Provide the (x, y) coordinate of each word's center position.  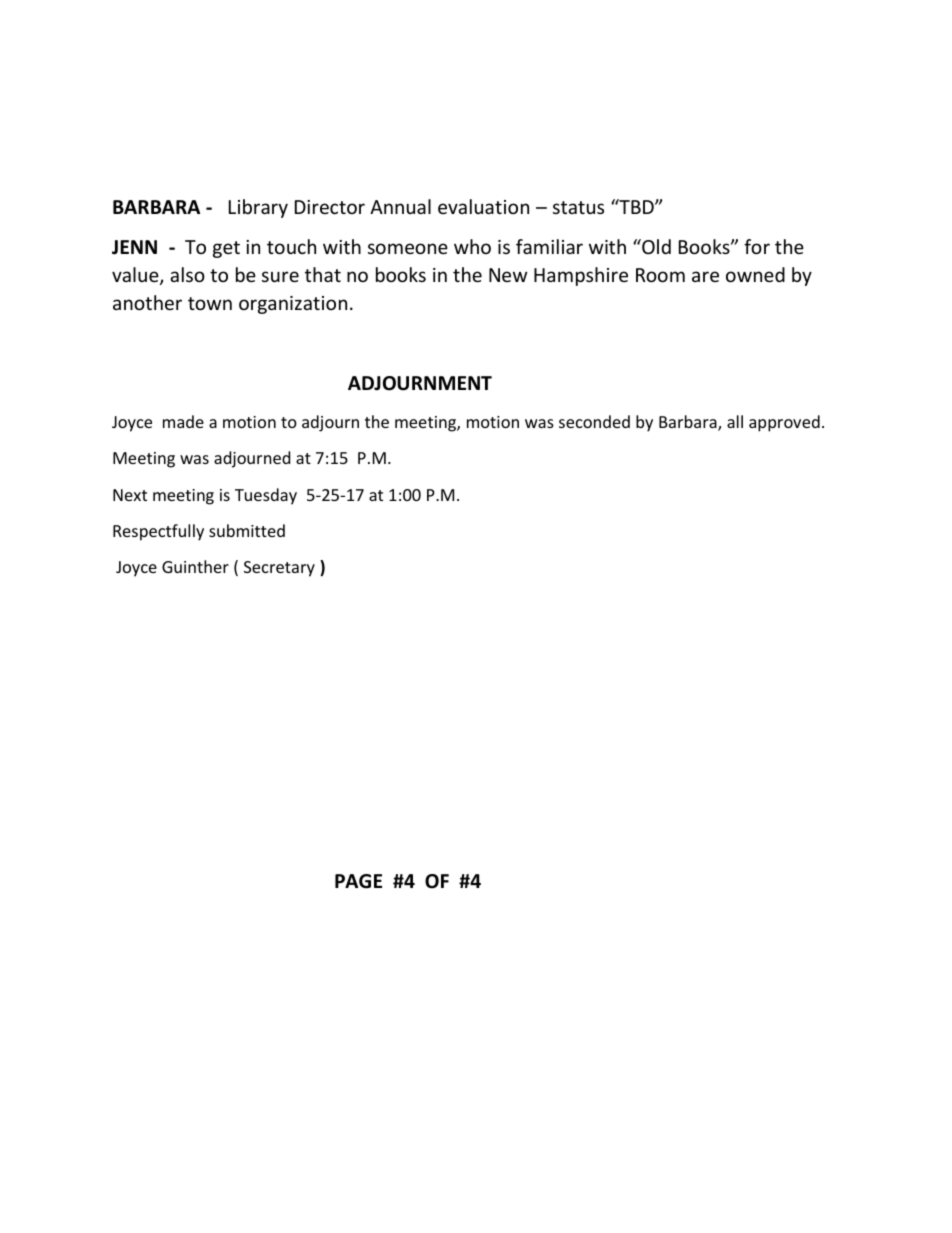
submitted (247, 530)
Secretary (279, 569)
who (472, 246)
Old (655, 246)
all (735, 421)
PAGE (358, 881)
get (226, 249)
